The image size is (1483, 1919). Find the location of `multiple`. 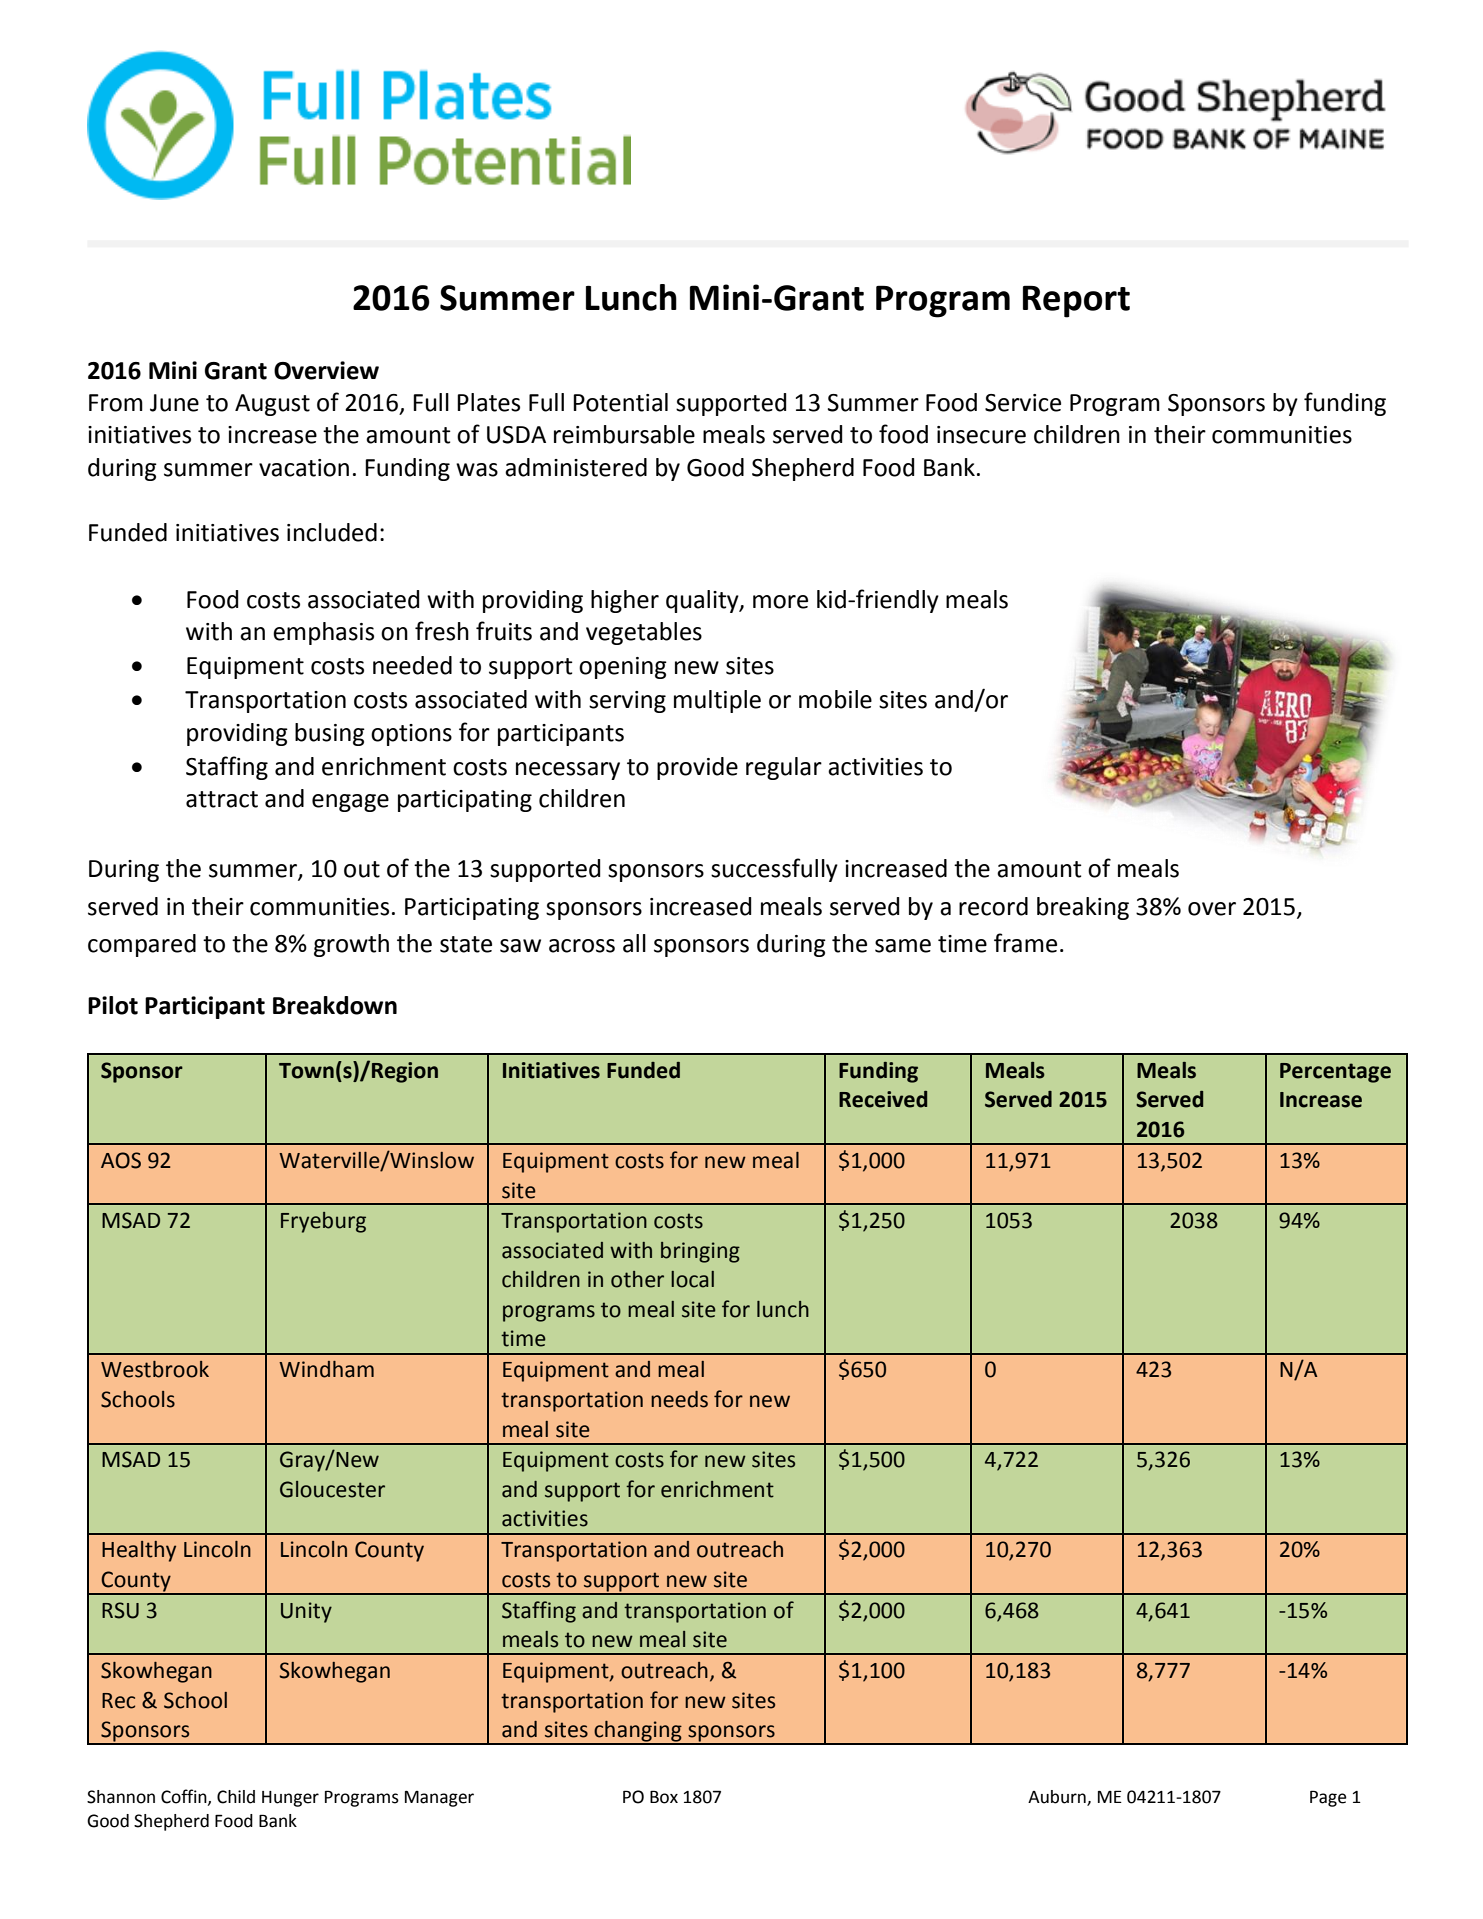

multiple is located at coordinates (717, 701).
